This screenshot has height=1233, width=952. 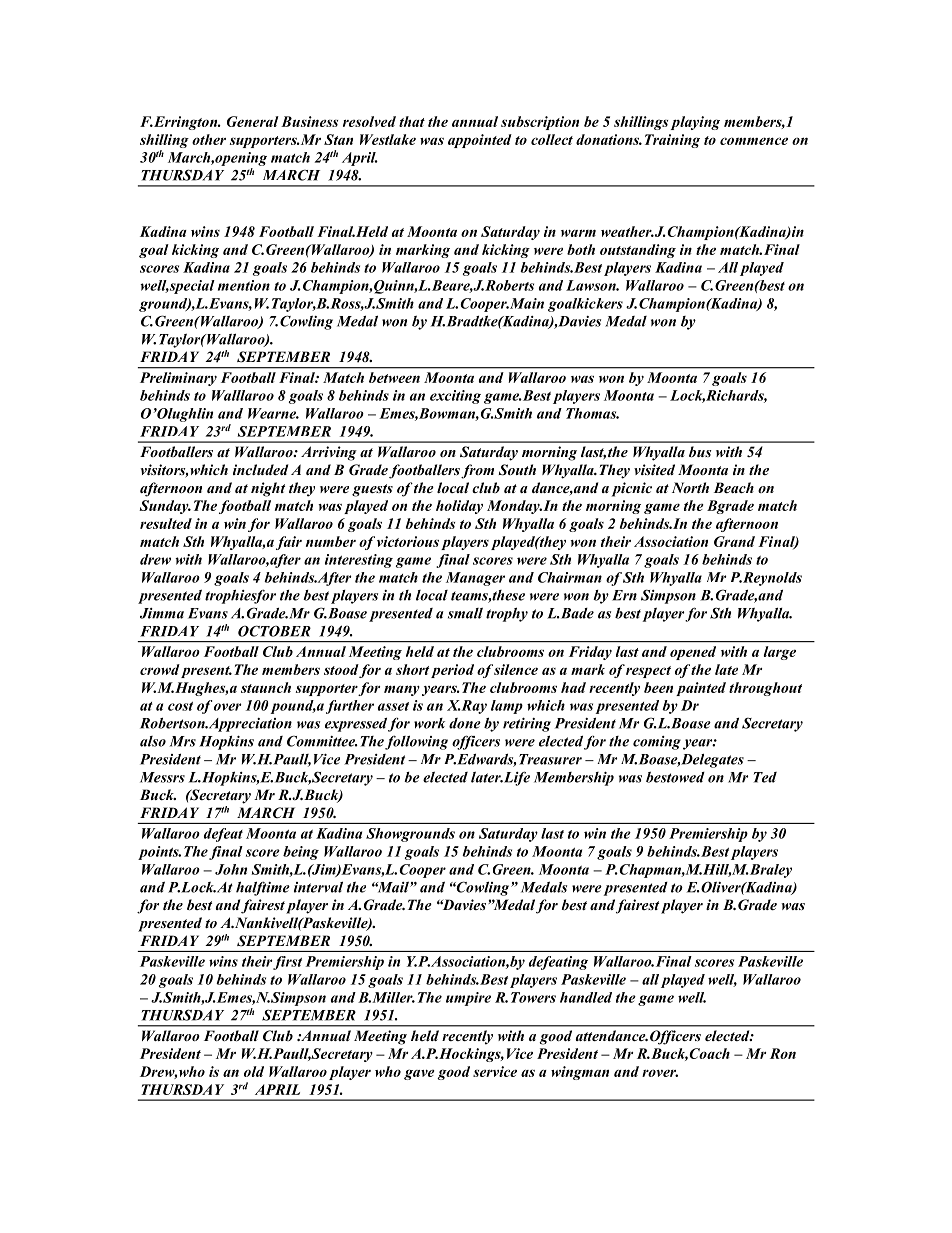 I want to click on small, so click(x=465, y=613).
